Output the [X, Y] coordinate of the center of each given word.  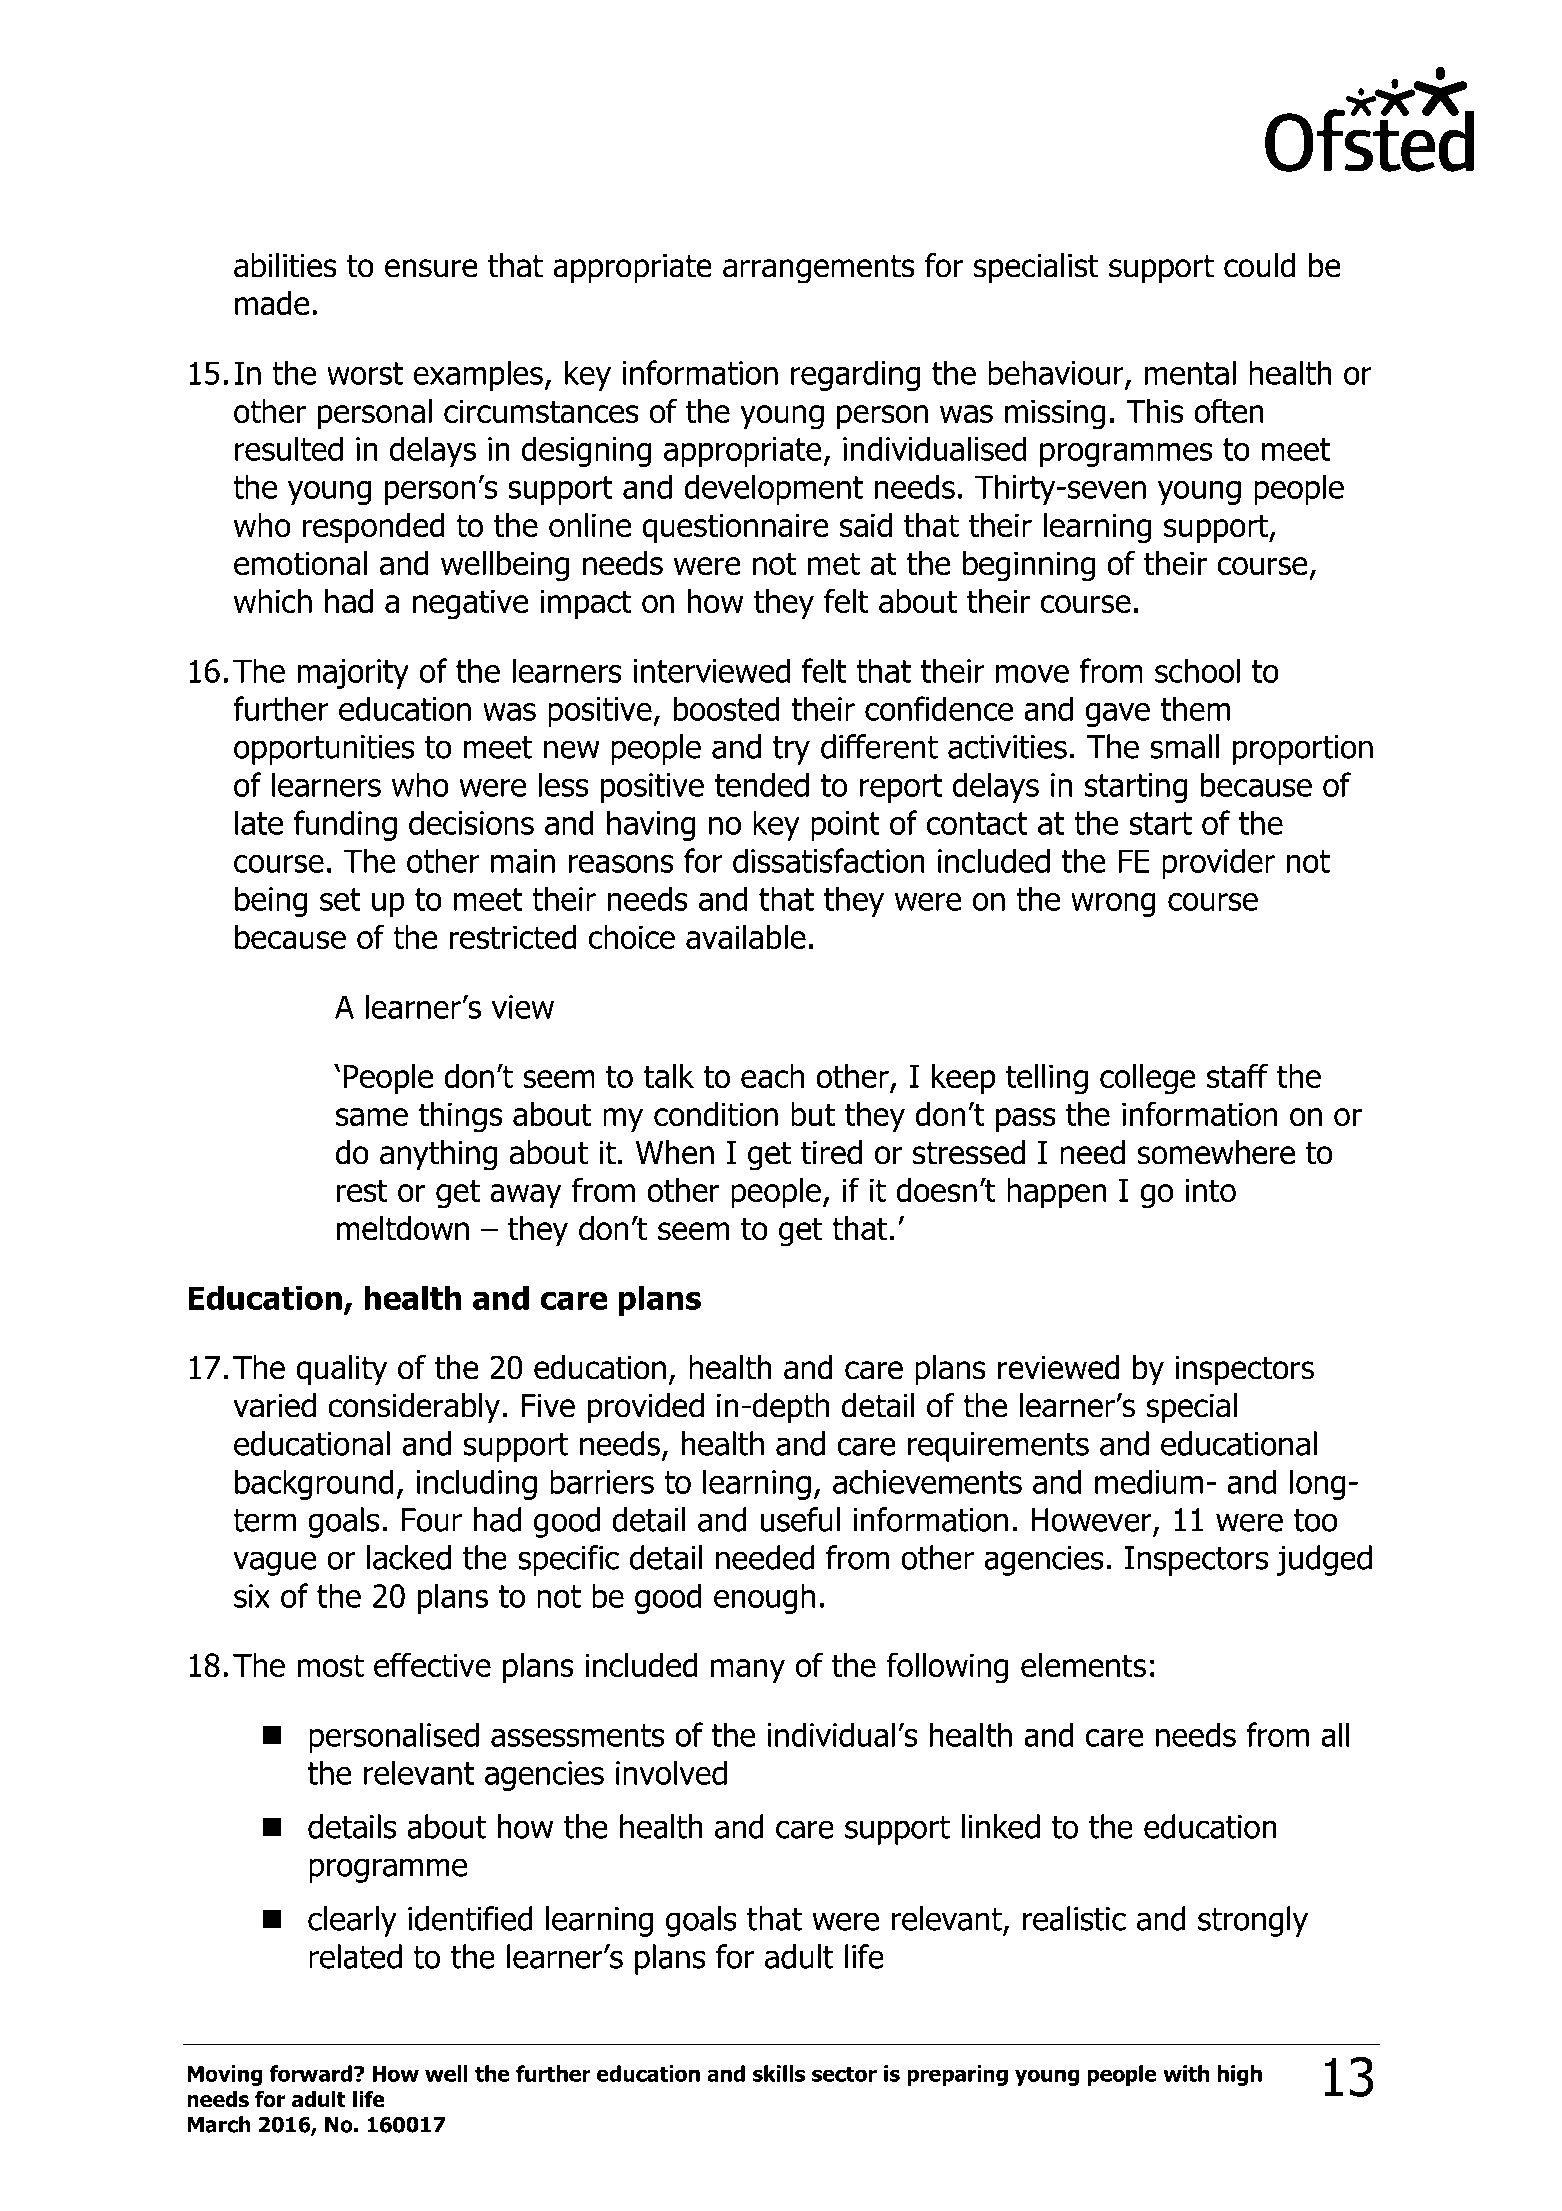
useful [800, 1519]
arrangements [819, 269]
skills [779, 2073]
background [314, 1484]
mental [1190, 372]
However [1092, 1520]
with [1186, 2073]
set [340, 899]
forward [310, 2073]
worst [365, 373]
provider [1218, 863]
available [746, 937]
